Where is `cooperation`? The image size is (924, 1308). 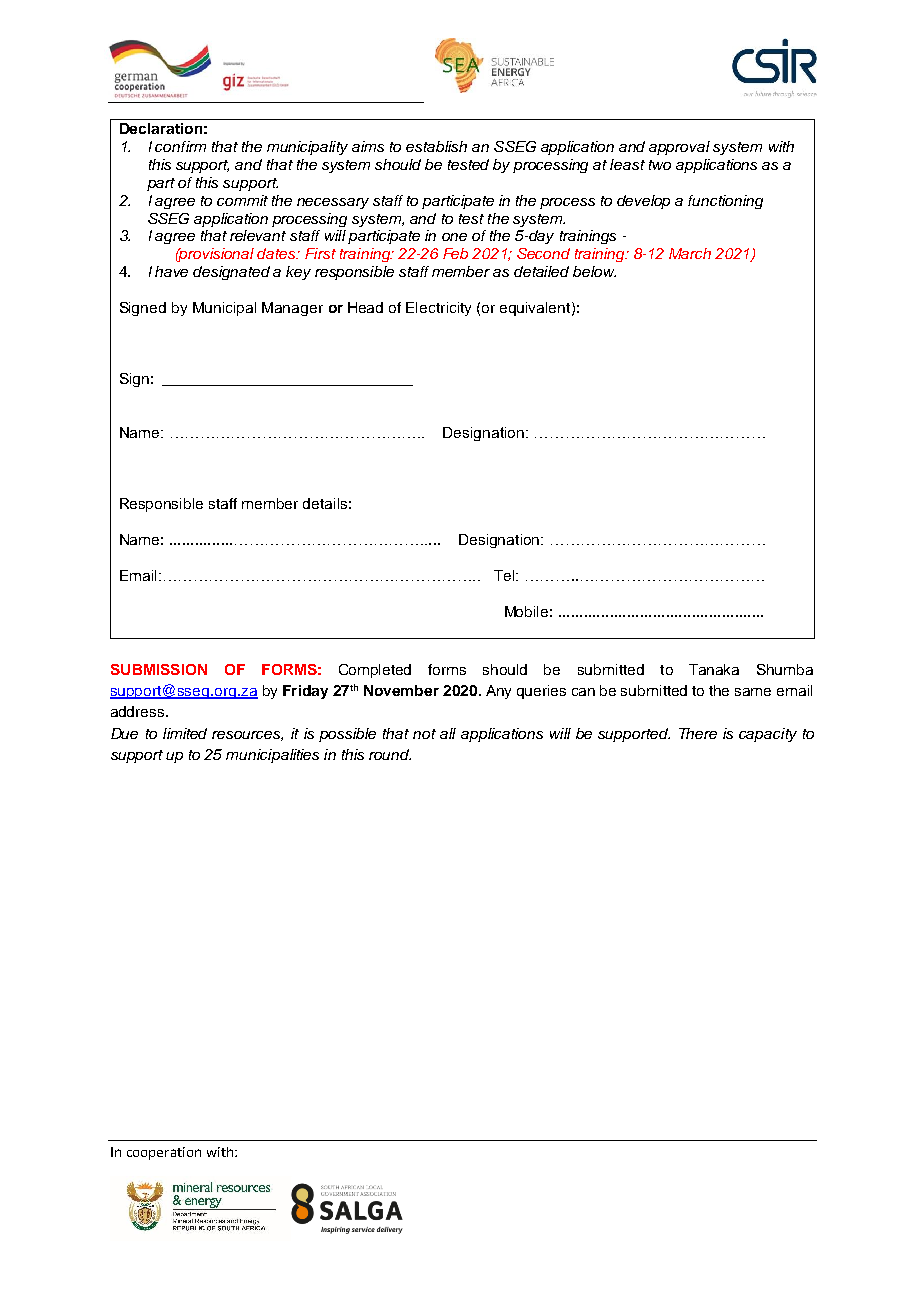
cooperation is located at coordinates (164, 1153).
